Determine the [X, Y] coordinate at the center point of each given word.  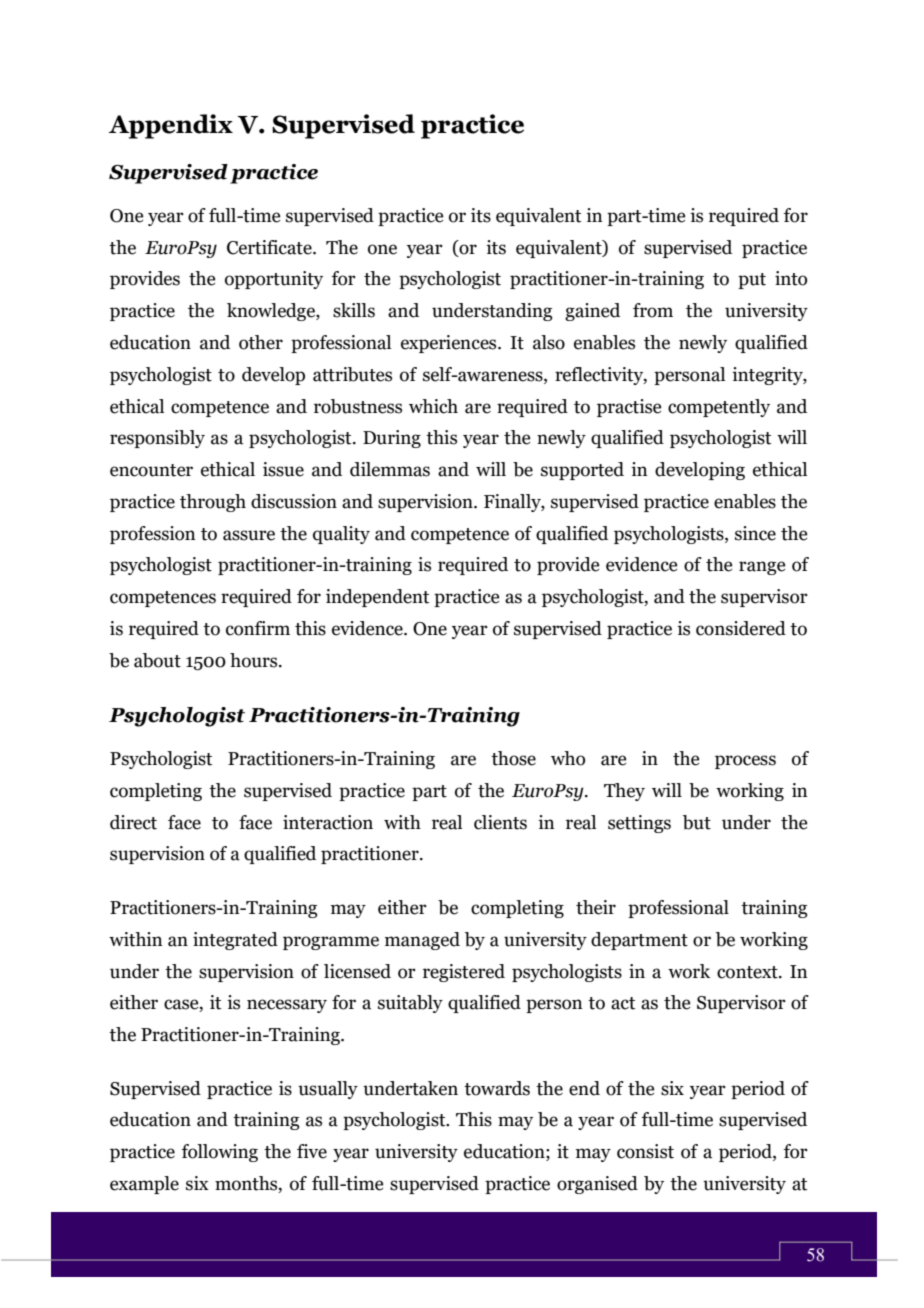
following [219, 1153]
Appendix [171, 126]
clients [500, 822]
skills [354, 310]
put [752, 281]
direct [133, 822]
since [755, 533]
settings [639, 824]
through [213, 503]
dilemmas [390, 469]
